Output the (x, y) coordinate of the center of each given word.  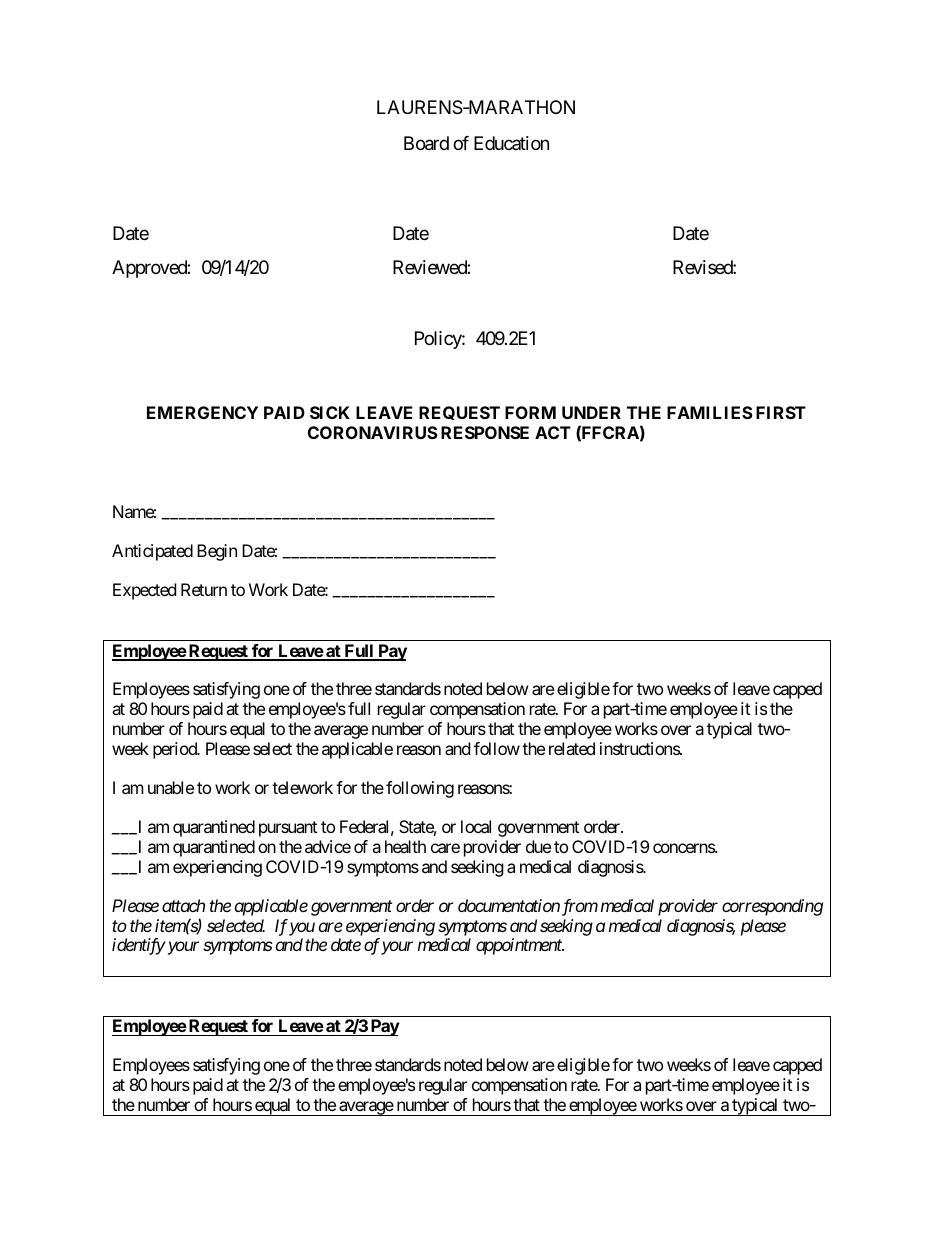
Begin (217, 552)
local (476, 826)
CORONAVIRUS (373, 432)
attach (183, 905)
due (538, 846)
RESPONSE (485, 432)
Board (426, 143)
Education (511, 143)
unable (171, 787)
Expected (144, 591)
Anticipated (152, 552)
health (405, 846)
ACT (553, 432)
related (572, 748)
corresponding (772, 907)
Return (204, 589)
